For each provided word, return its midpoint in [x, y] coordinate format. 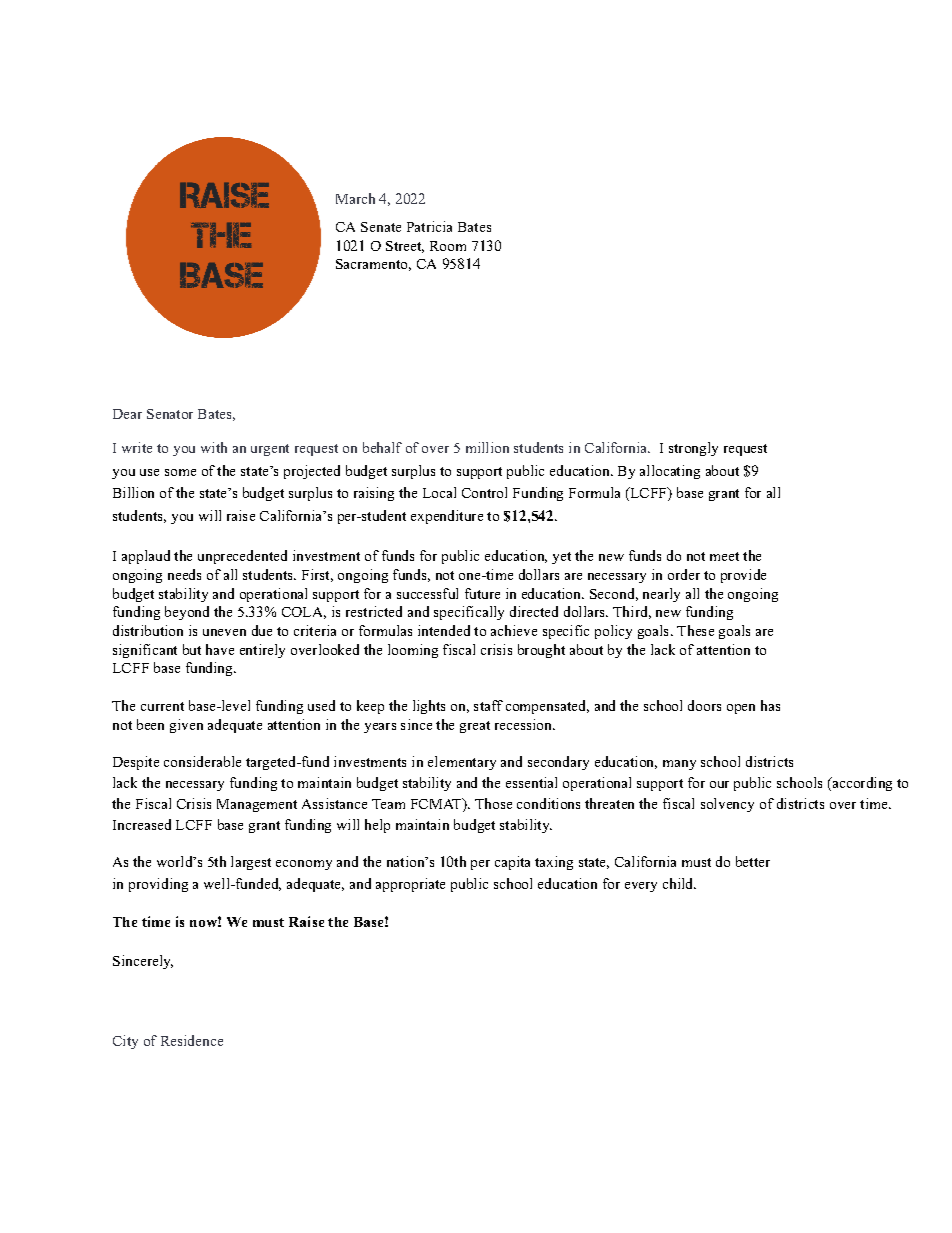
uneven [224, 632]
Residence [192, 1040]
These [695, 630]
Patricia [429, 226]
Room [448, 246]
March [355, 198]
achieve [514, 630]
